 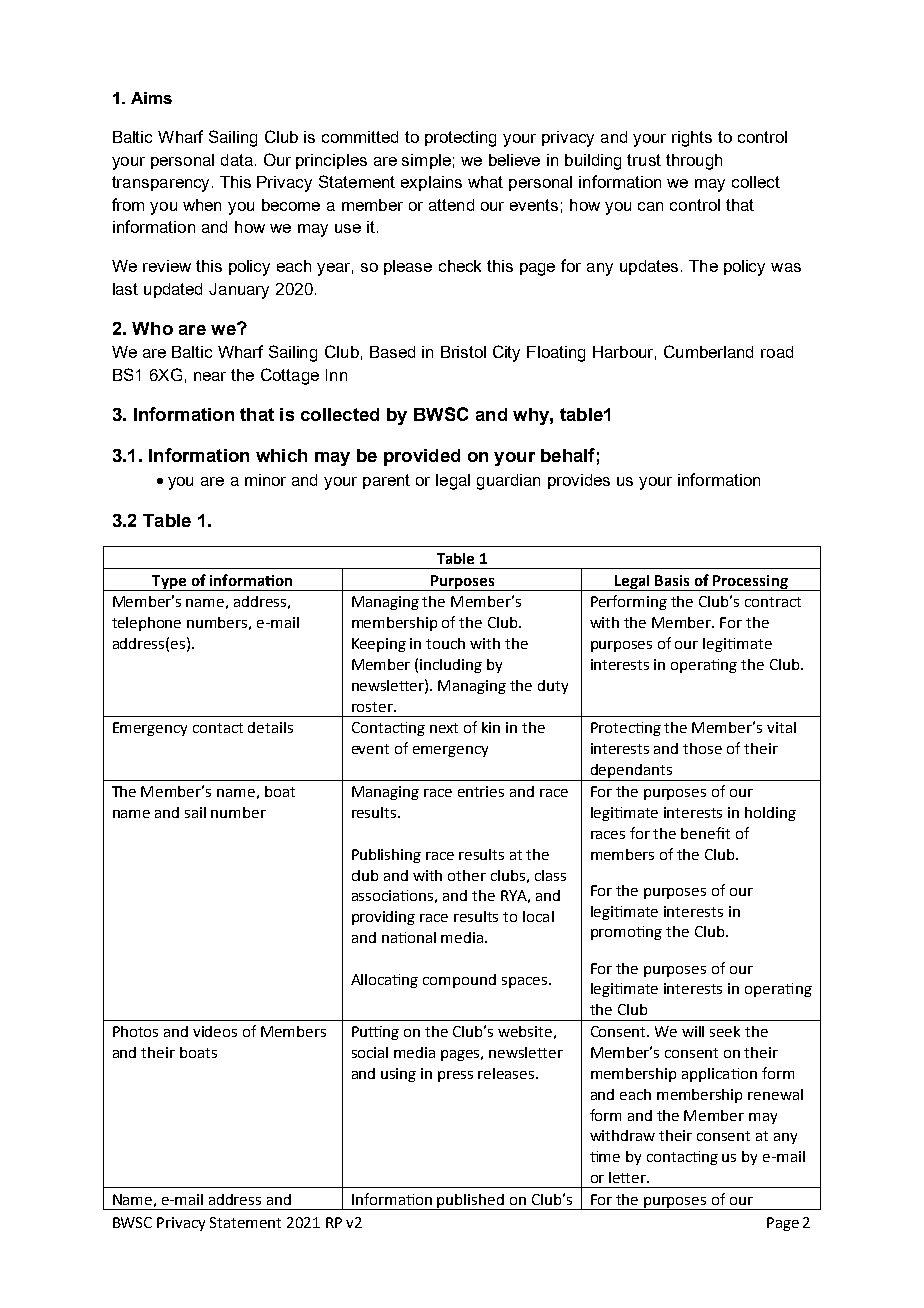 What do you see at coordinates (702, 748) in the screenshot?
I see `those` at bounding box center [702, 748].
